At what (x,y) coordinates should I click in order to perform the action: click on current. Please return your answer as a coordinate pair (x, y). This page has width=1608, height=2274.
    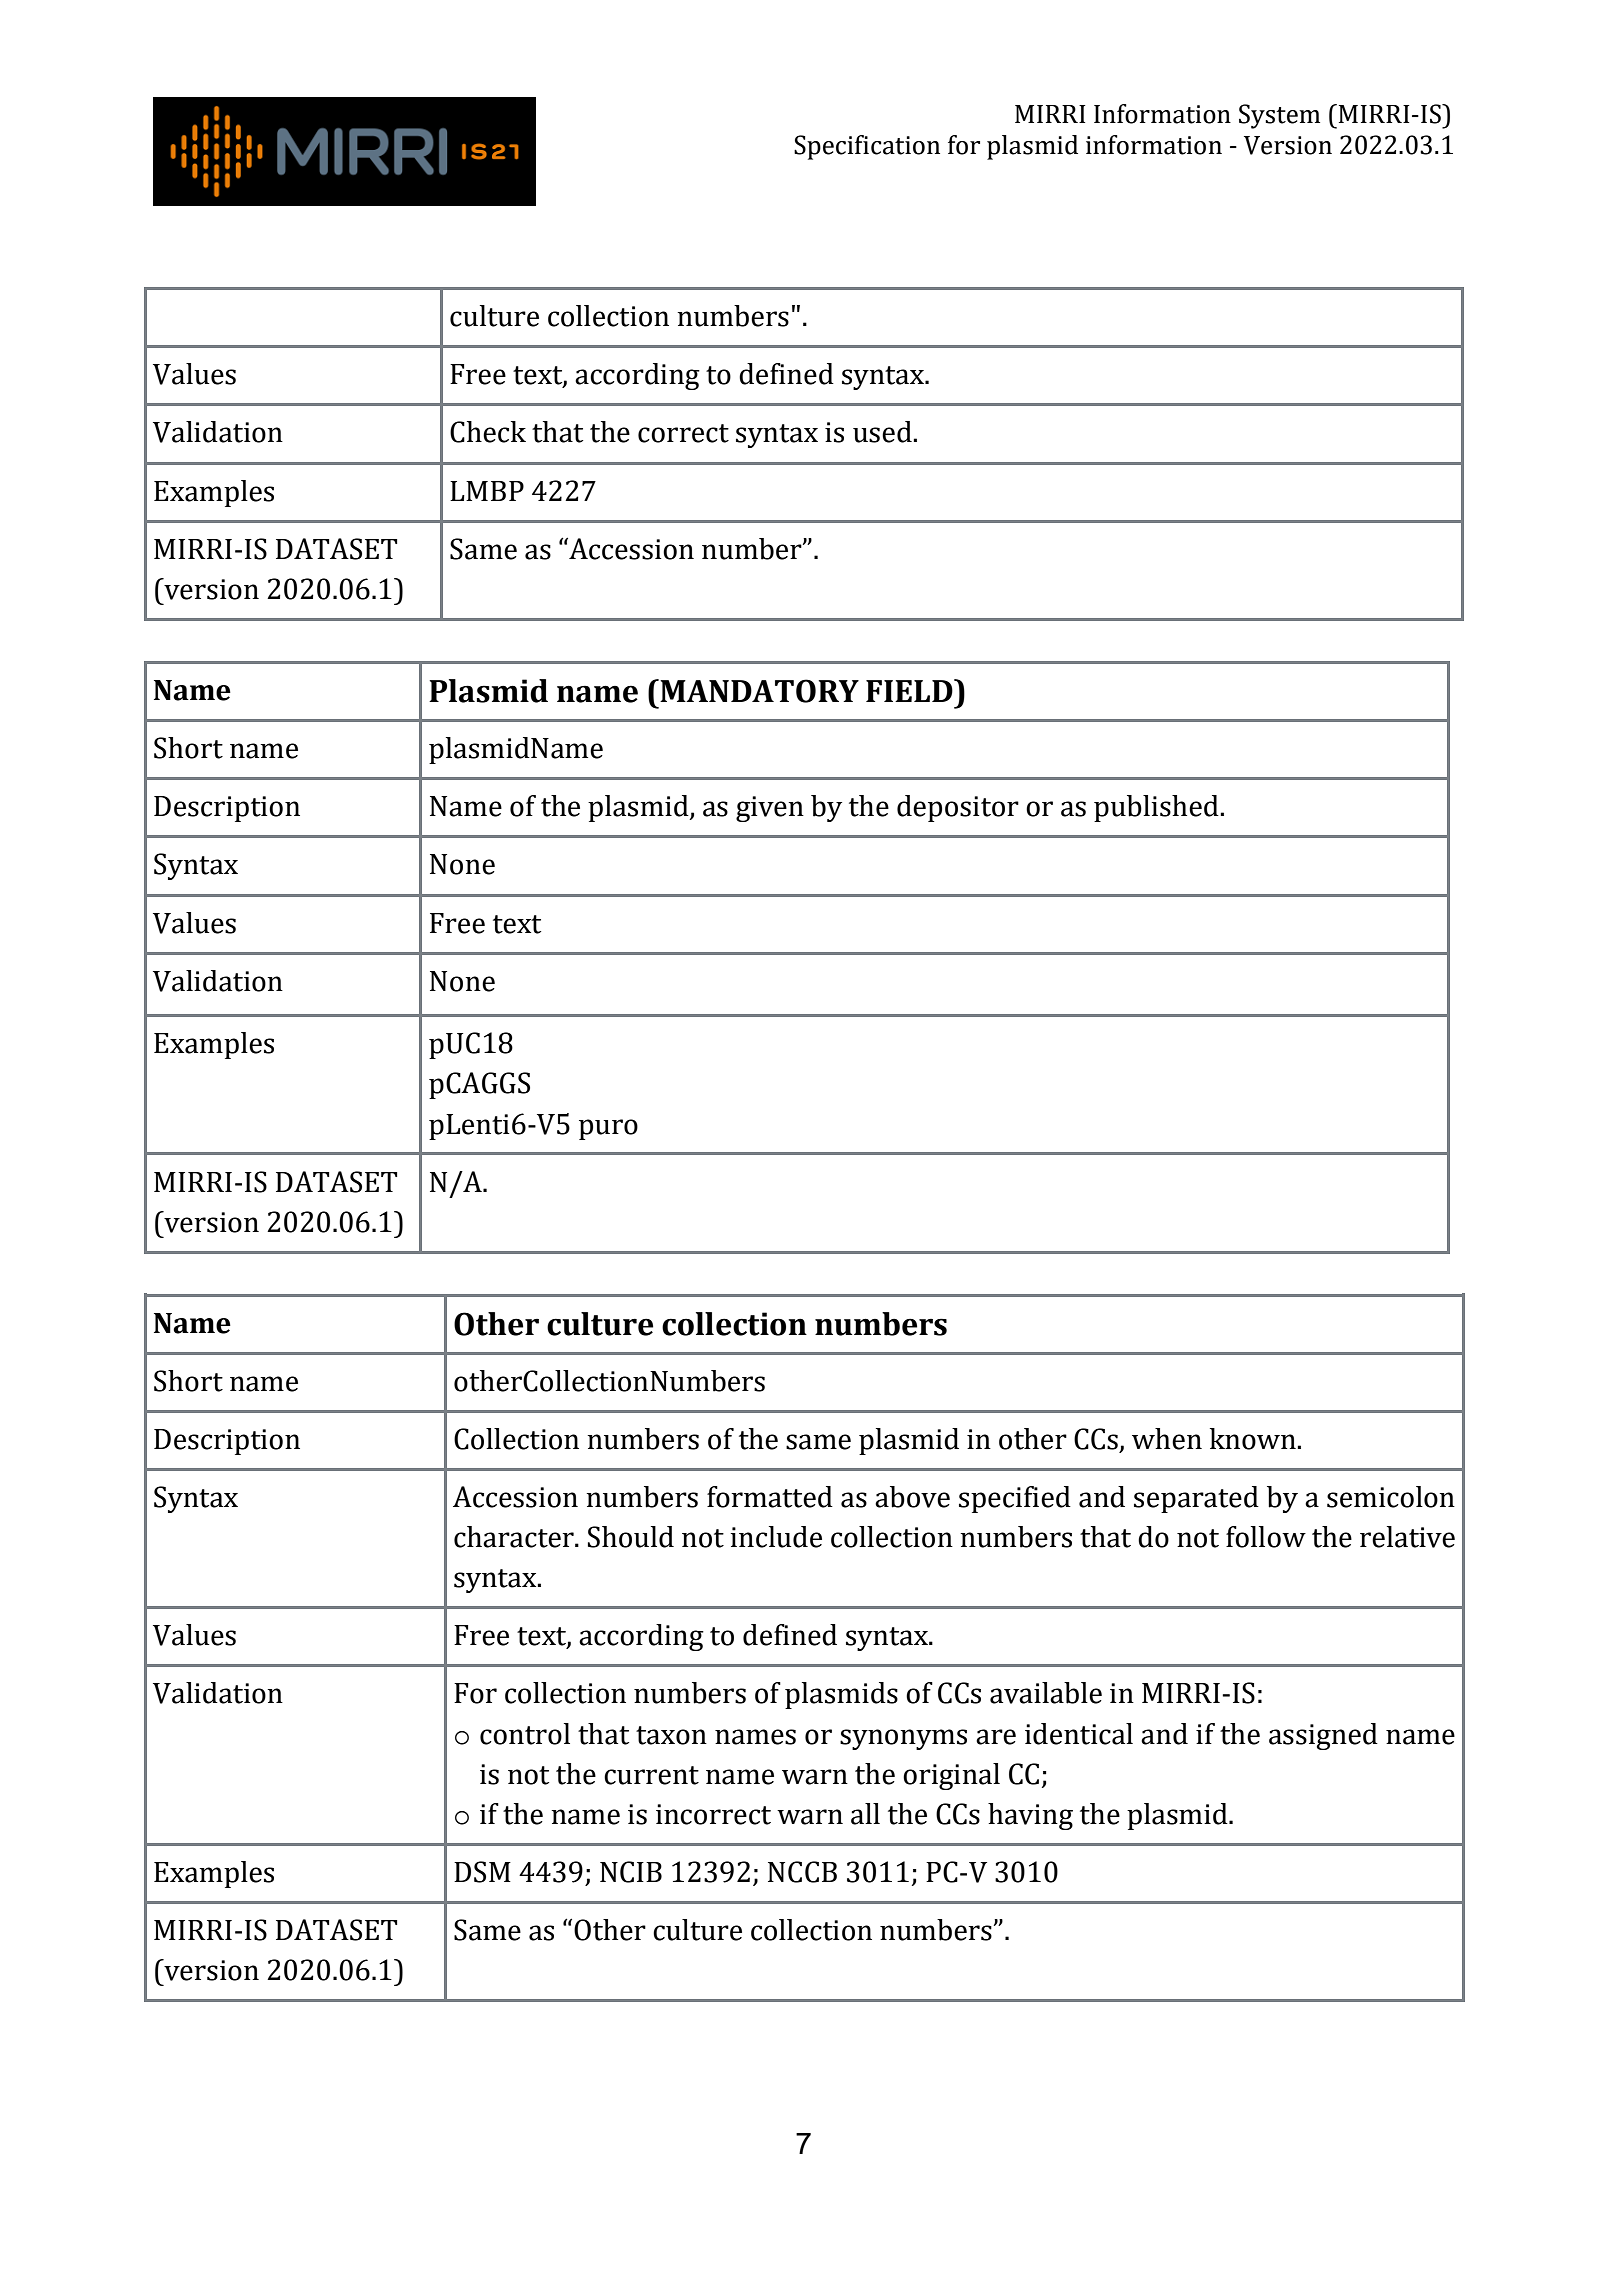
    Looking at the image, I should click on (651, 1775).
